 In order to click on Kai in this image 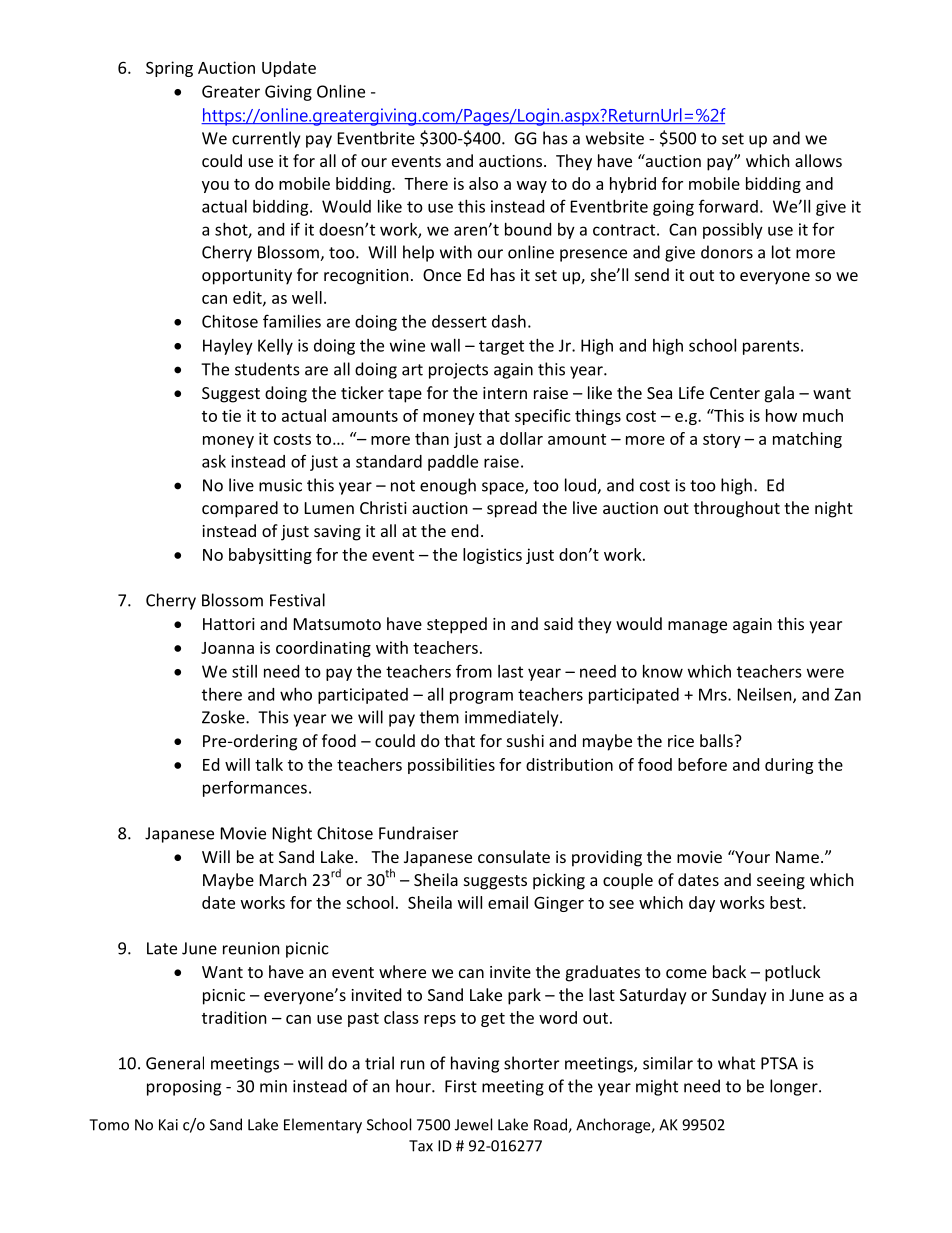, I will do `click(168, 1125)`.
